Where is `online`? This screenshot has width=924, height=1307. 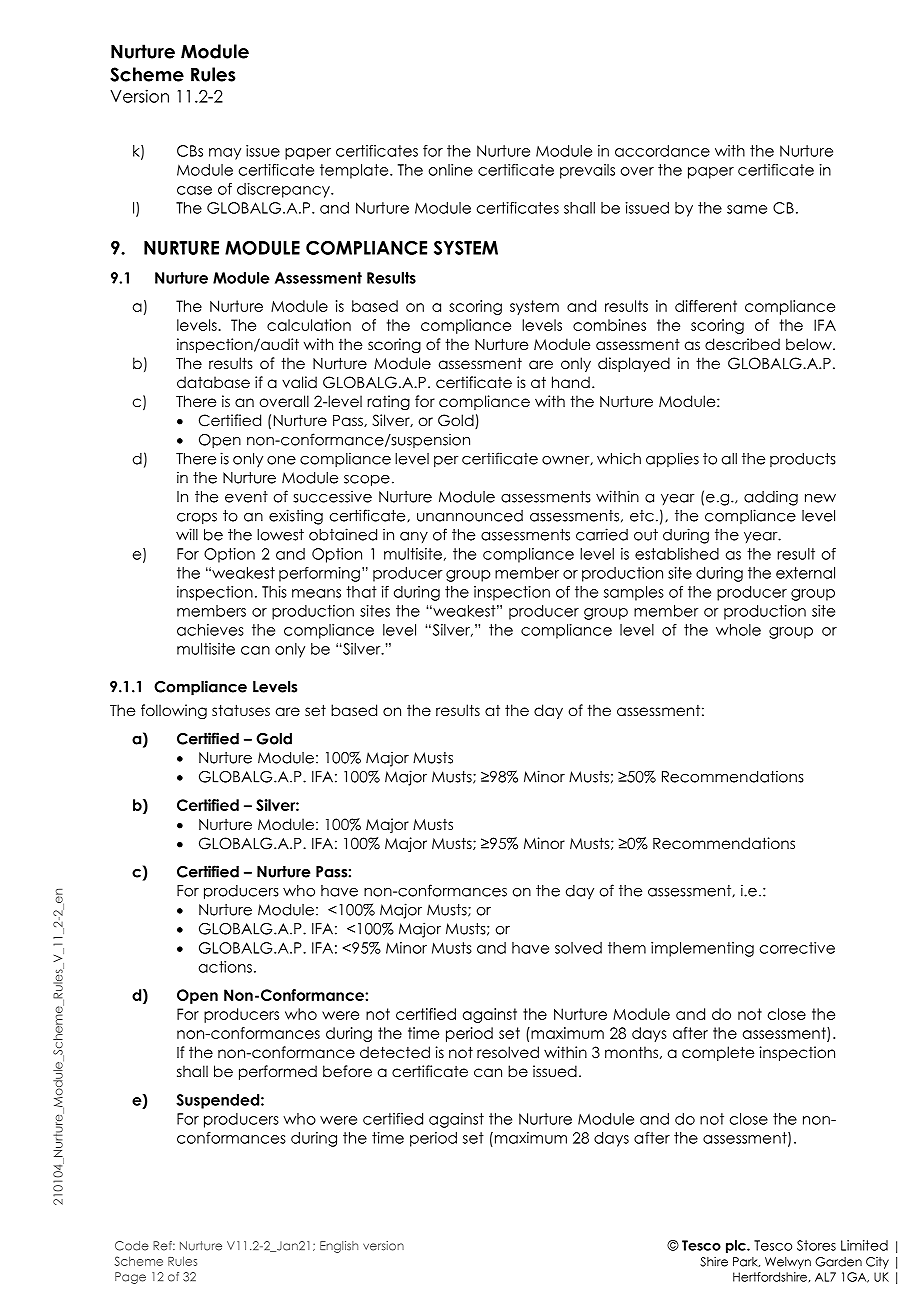 online is located at coordinates (450, 170).
